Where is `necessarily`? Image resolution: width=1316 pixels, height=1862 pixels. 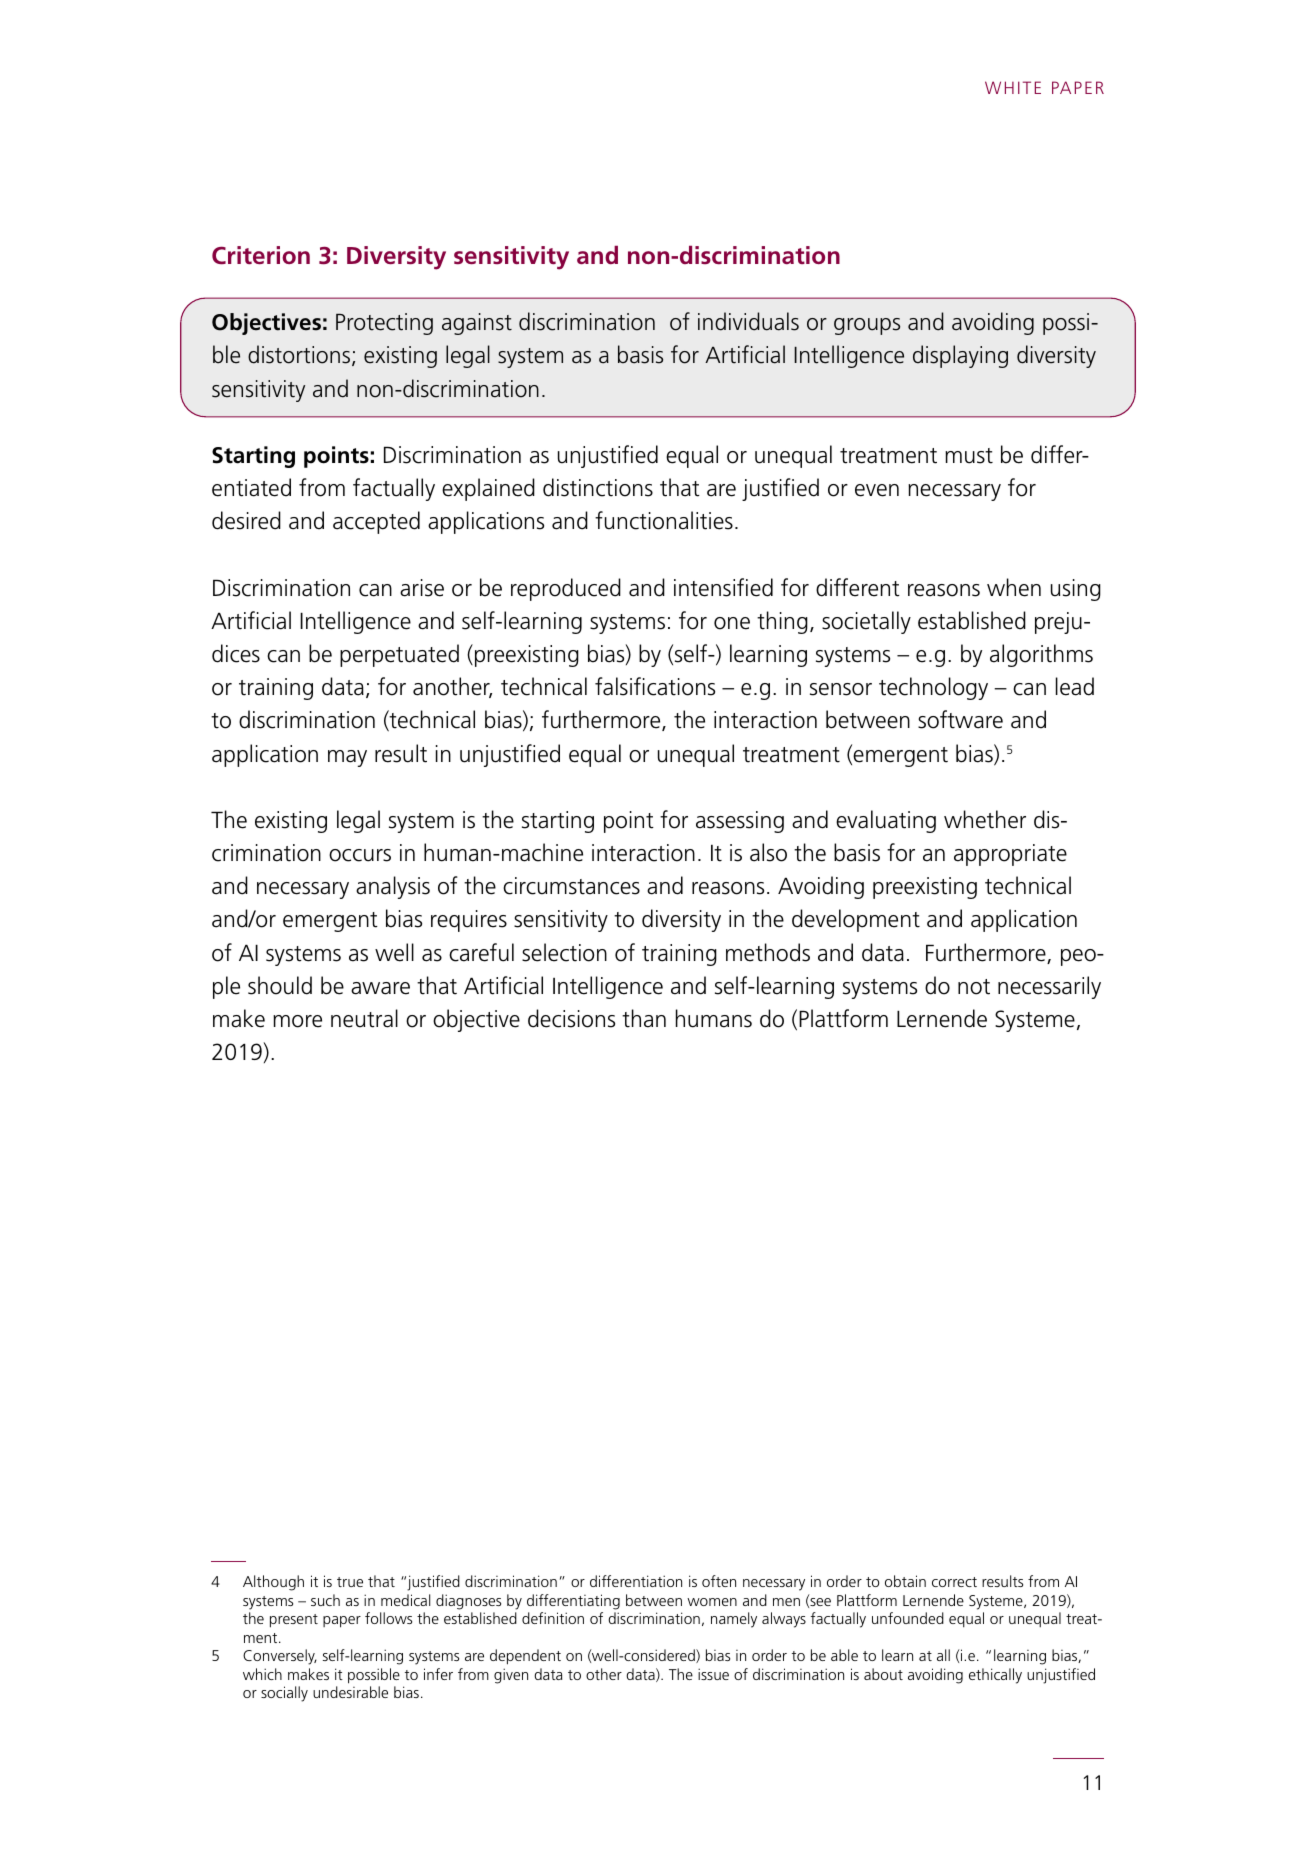 necessarily is located at coordinates (1049, 987).
